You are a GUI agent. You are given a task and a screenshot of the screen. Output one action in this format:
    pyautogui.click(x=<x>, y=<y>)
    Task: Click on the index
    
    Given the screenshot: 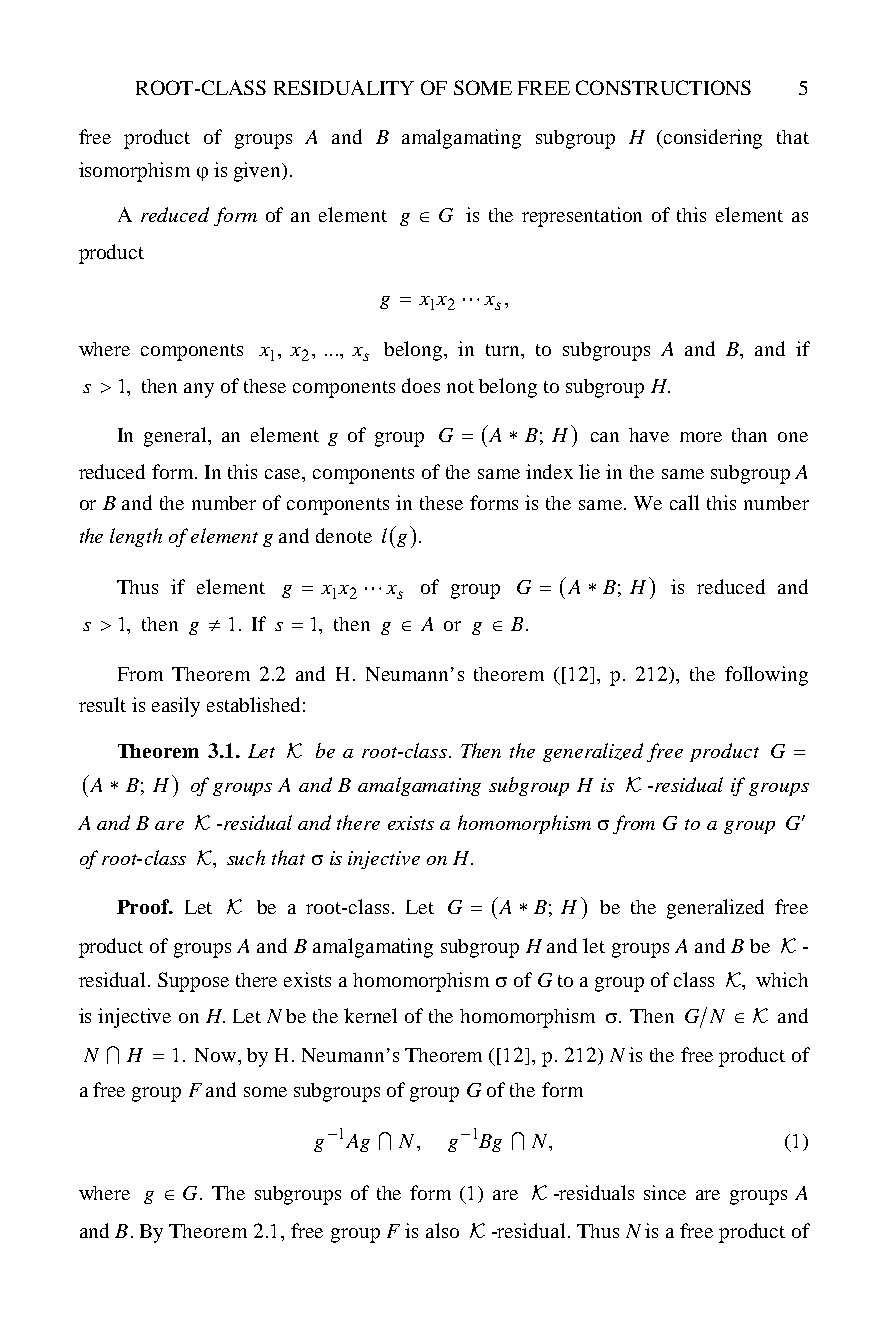 What is the action you would take?
    pyautogui.click(x=549, y=471)
